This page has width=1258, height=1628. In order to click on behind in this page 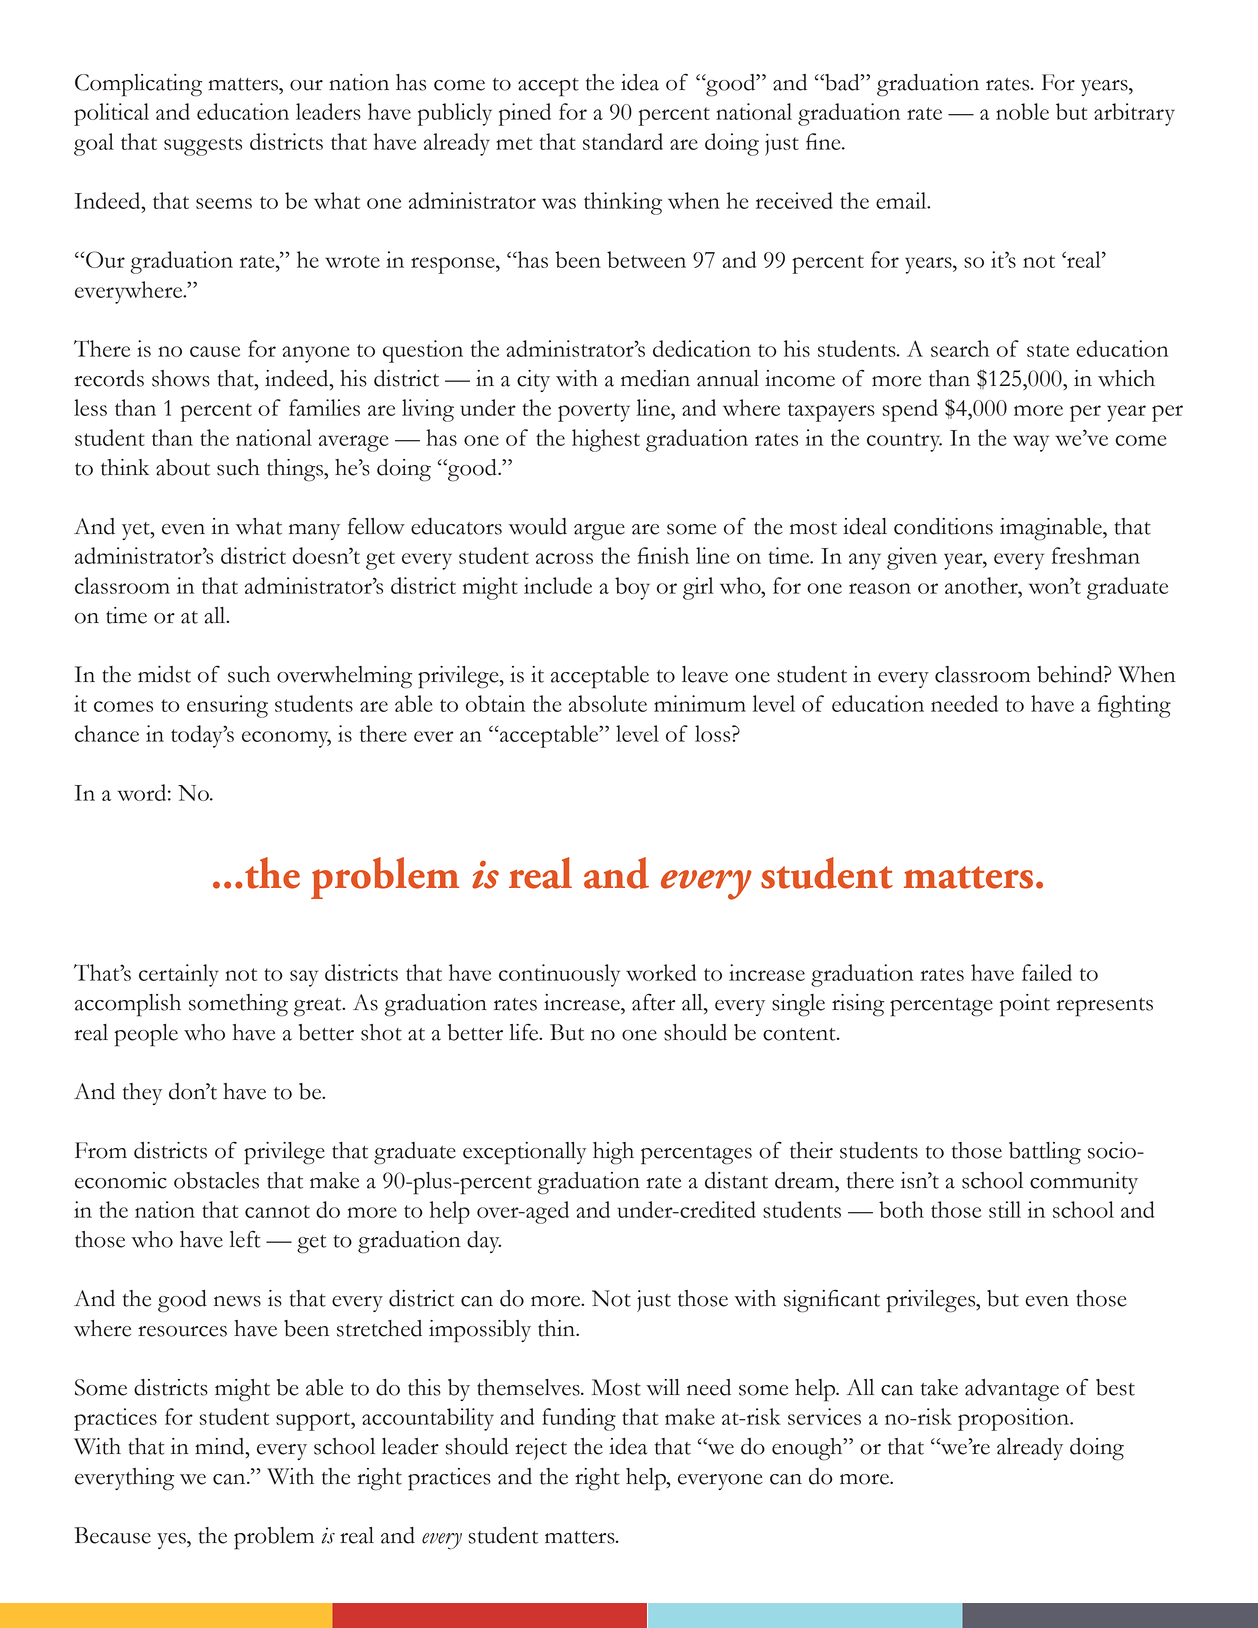, I will do `click(1071, 674)`.
